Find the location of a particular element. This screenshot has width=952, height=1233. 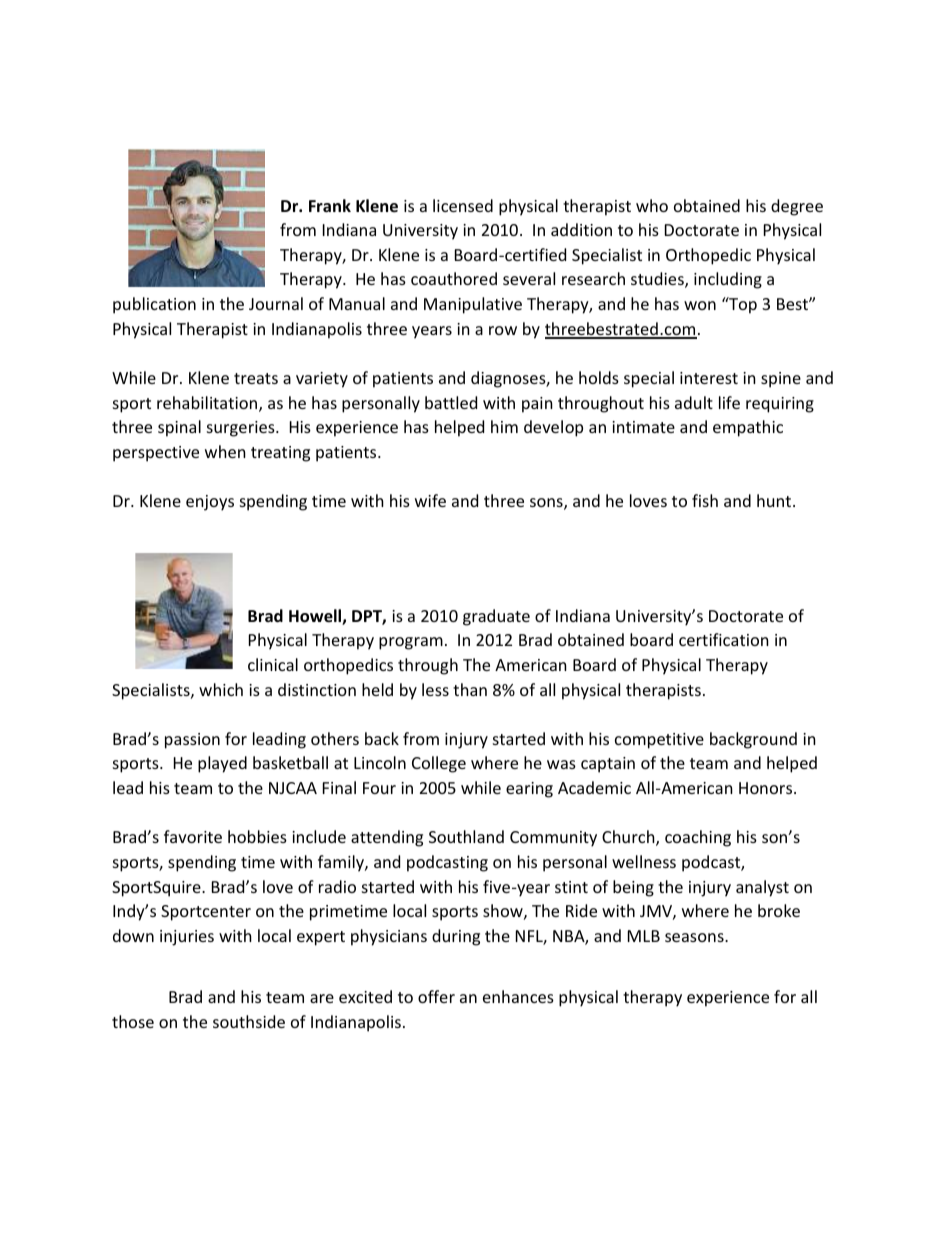

who is located at coordinates (652, 205).
